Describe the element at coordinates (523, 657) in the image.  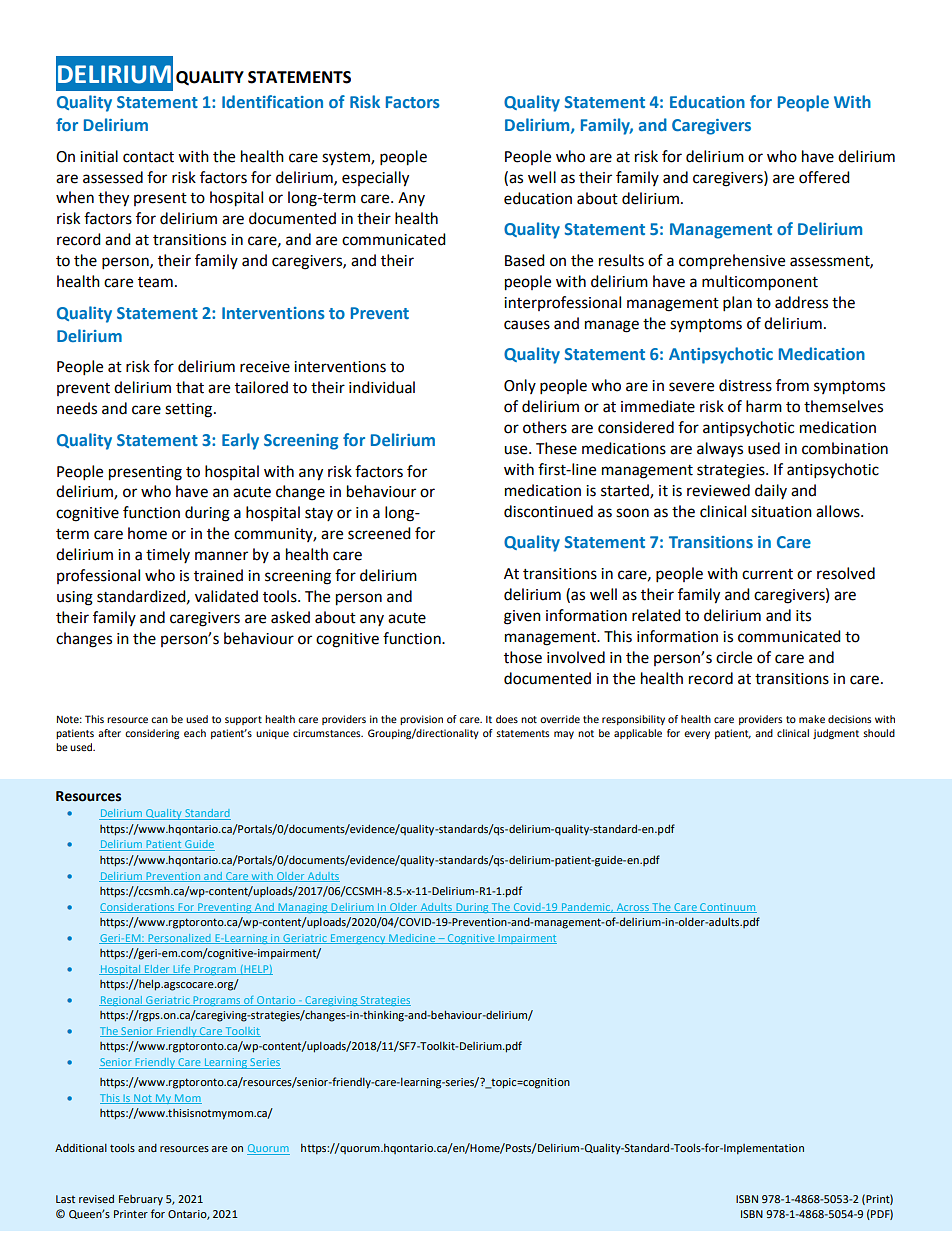
I see `those` at that location.
